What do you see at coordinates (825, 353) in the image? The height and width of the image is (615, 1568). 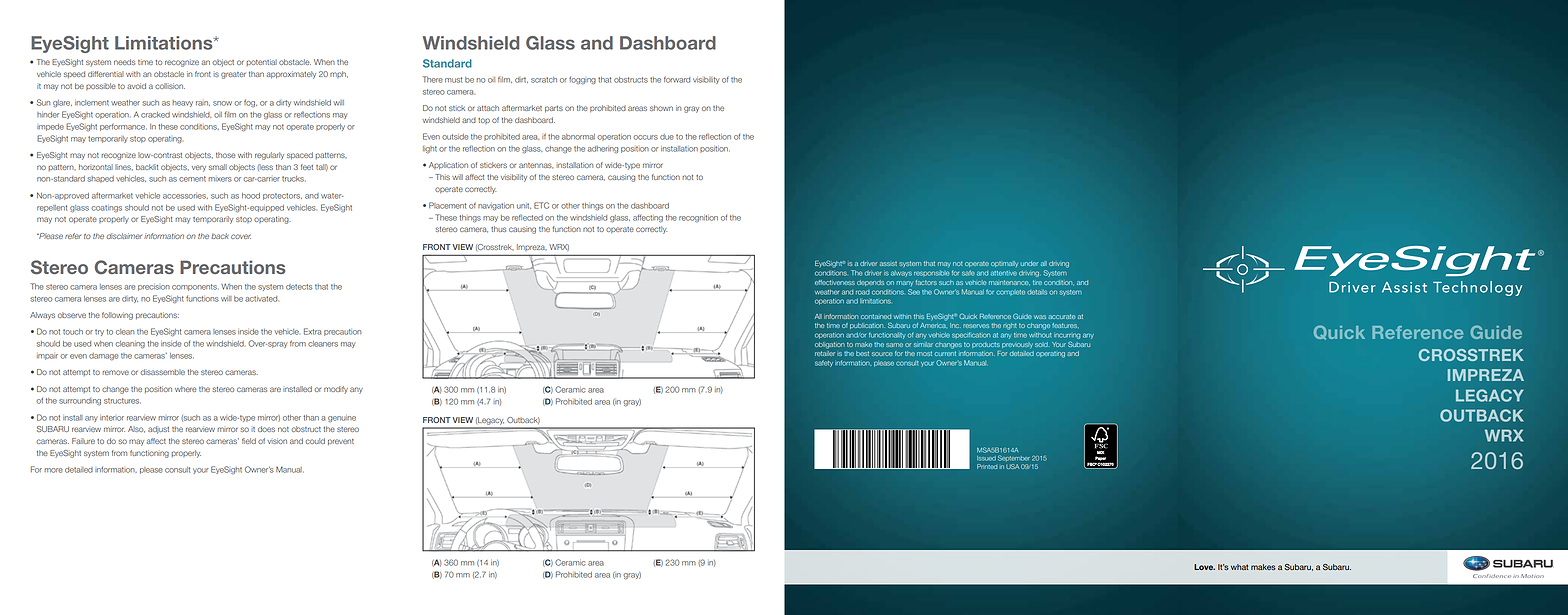 I see `retailer` at bounding box center [825, 353].
